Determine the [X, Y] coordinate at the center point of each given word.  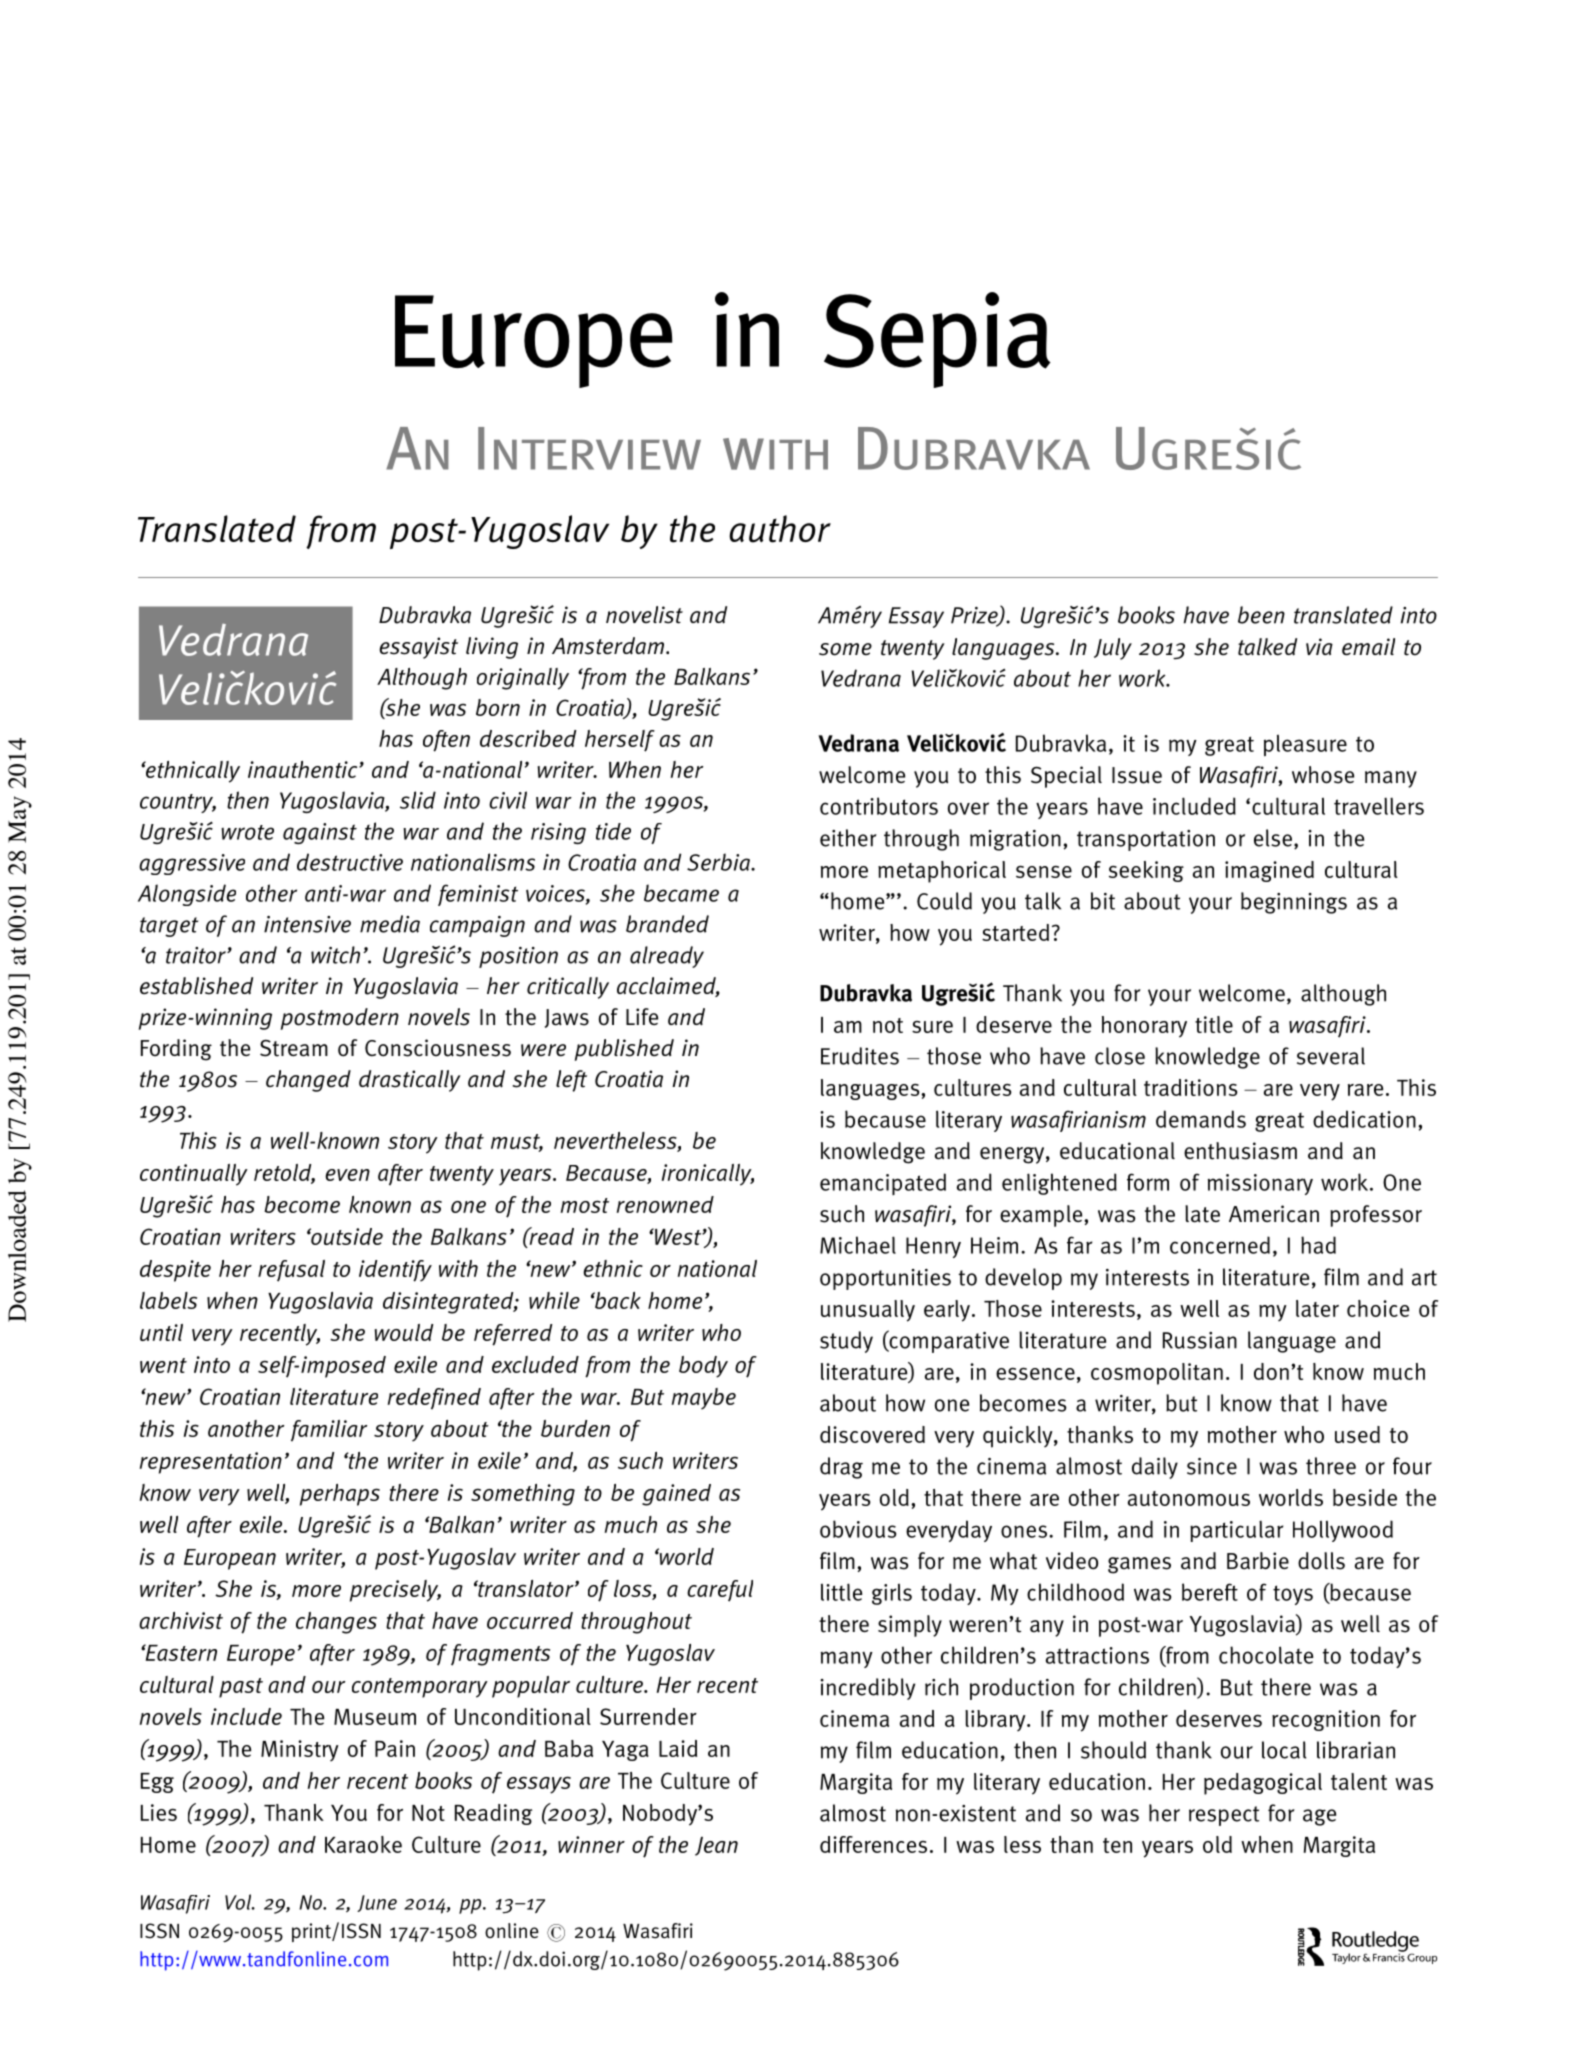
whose [1323, 775]
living [492, 648]
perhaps [340, 1495]
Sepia [937, 340]
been [1261, 615]
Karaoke [363, 1844]
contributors [879, 806]
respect [1224, 1816]
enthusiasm [1240, 1151]
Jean [716, 1846]
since [1212, 1466]
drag [841, 1468]
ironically [708, 1175]
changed [308, 1081]
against [320, 833]
